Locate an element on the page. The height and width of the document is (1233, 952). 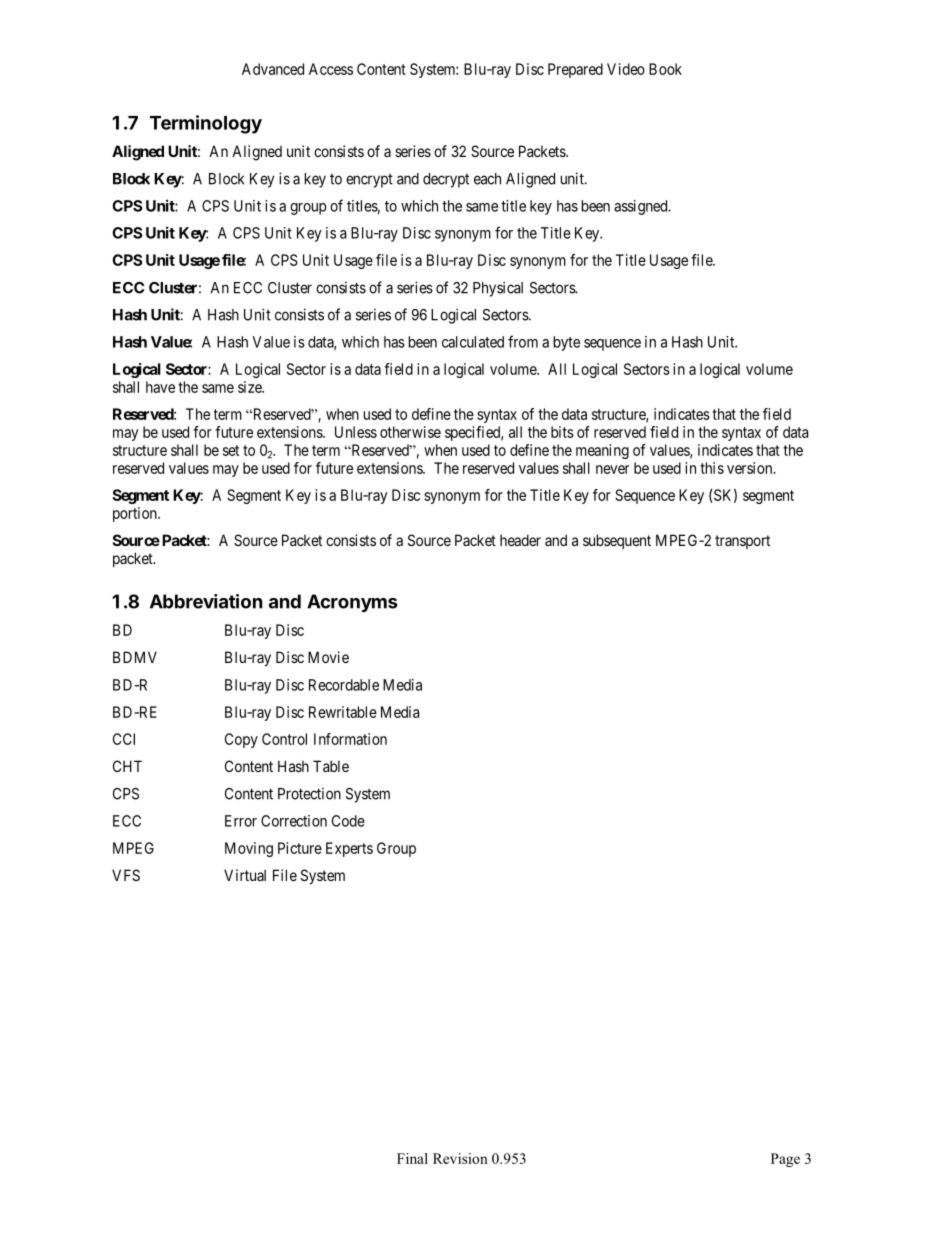
Advanced is located at coordinates (273, 69).
